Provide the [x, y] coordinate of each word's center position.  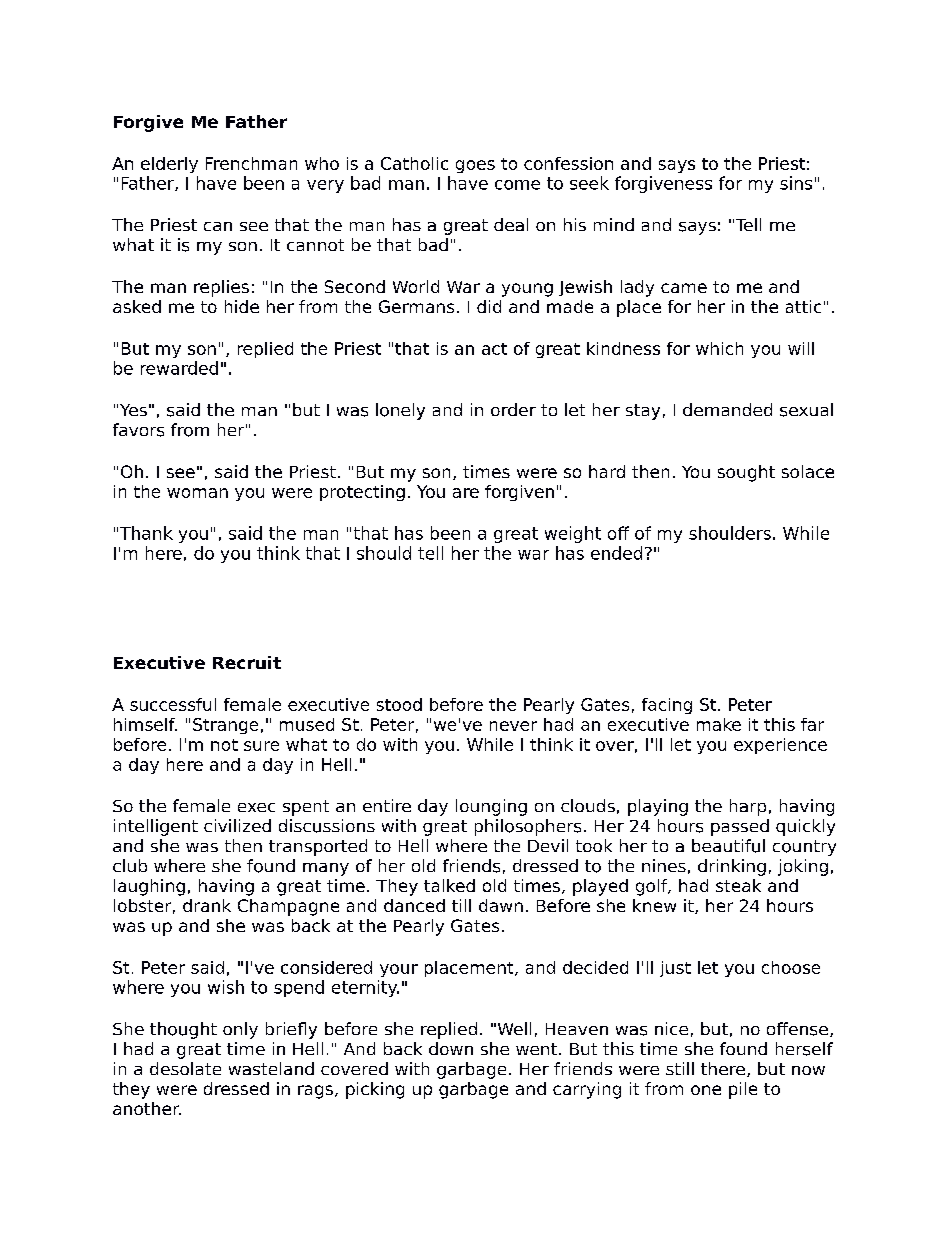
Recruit [247, 662]
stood [399, 704]
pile [743, 1090]
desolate [185, 1068]
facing [667, 706]
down [451, 1048]
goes [475, 166]
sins [796, 183]
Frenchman [251, 163]
